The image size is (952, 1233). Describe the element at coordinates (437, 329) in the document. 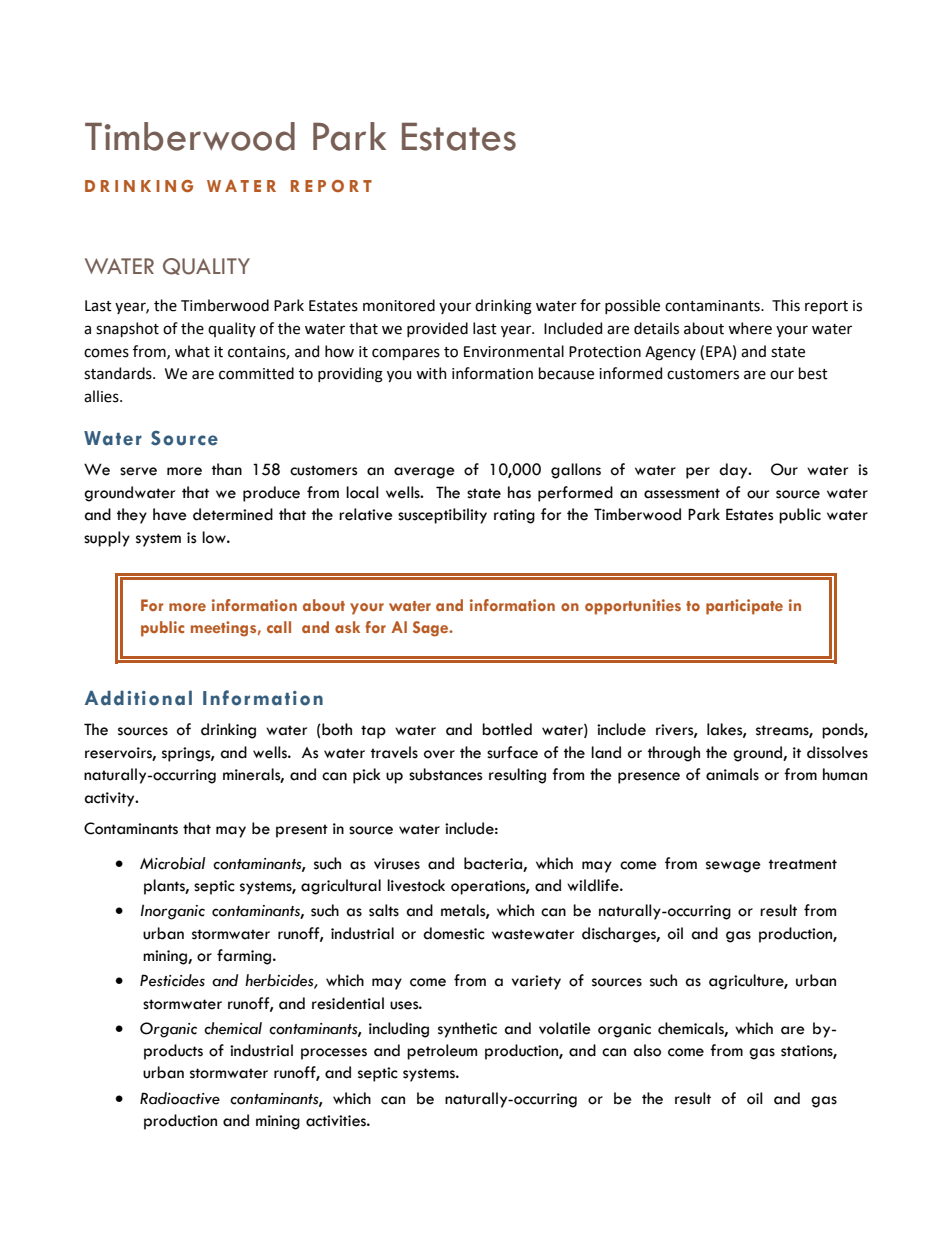

I see `provided` at that location.
